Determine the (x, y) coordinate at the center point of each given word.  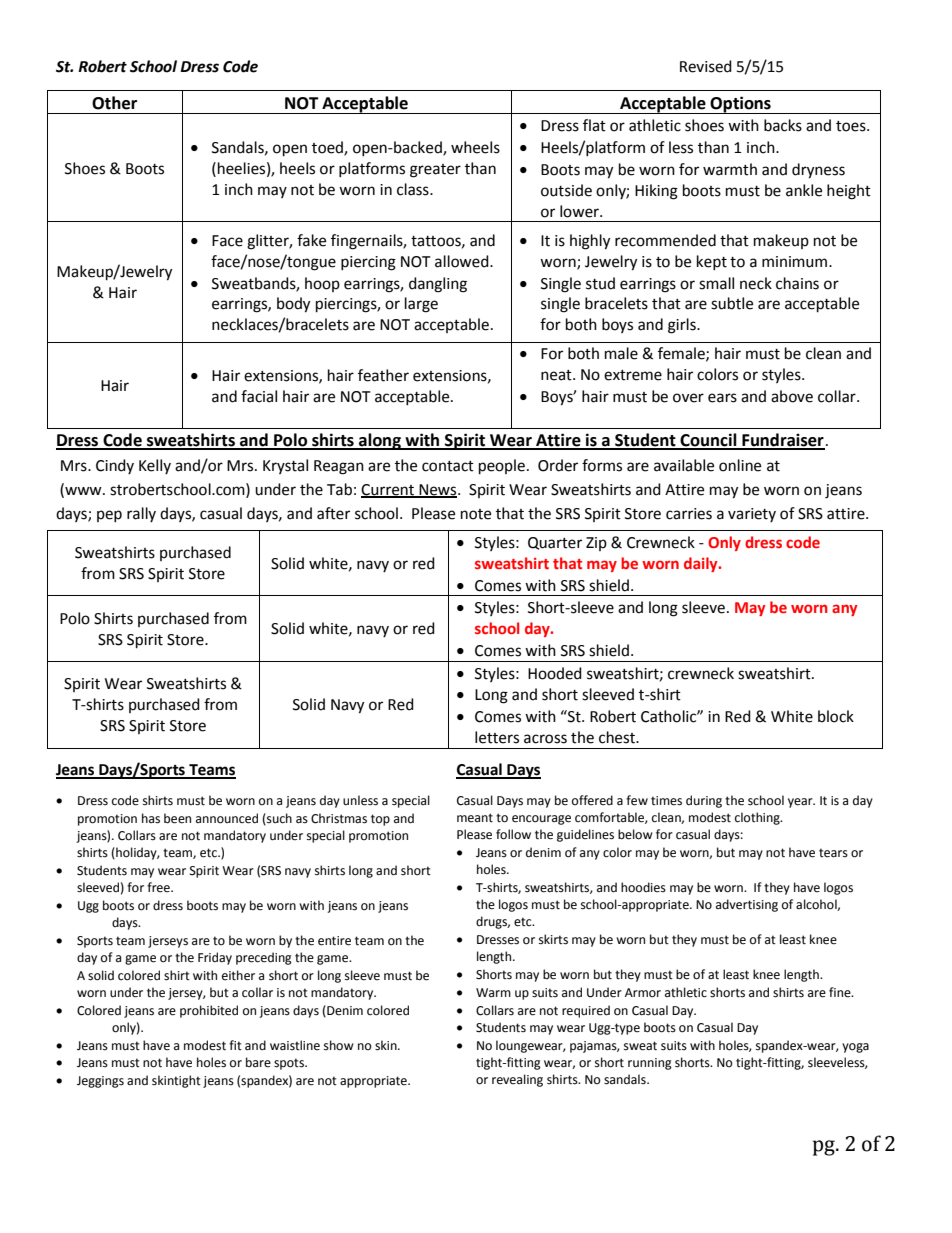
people (502, 467)
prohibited (209, 1011)
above (792, 396)
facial (259, 396)
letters (497, 737)
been (177, 818)
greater (435, 171)
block (836, 716)
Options (741, 105)
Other (114, 103)
